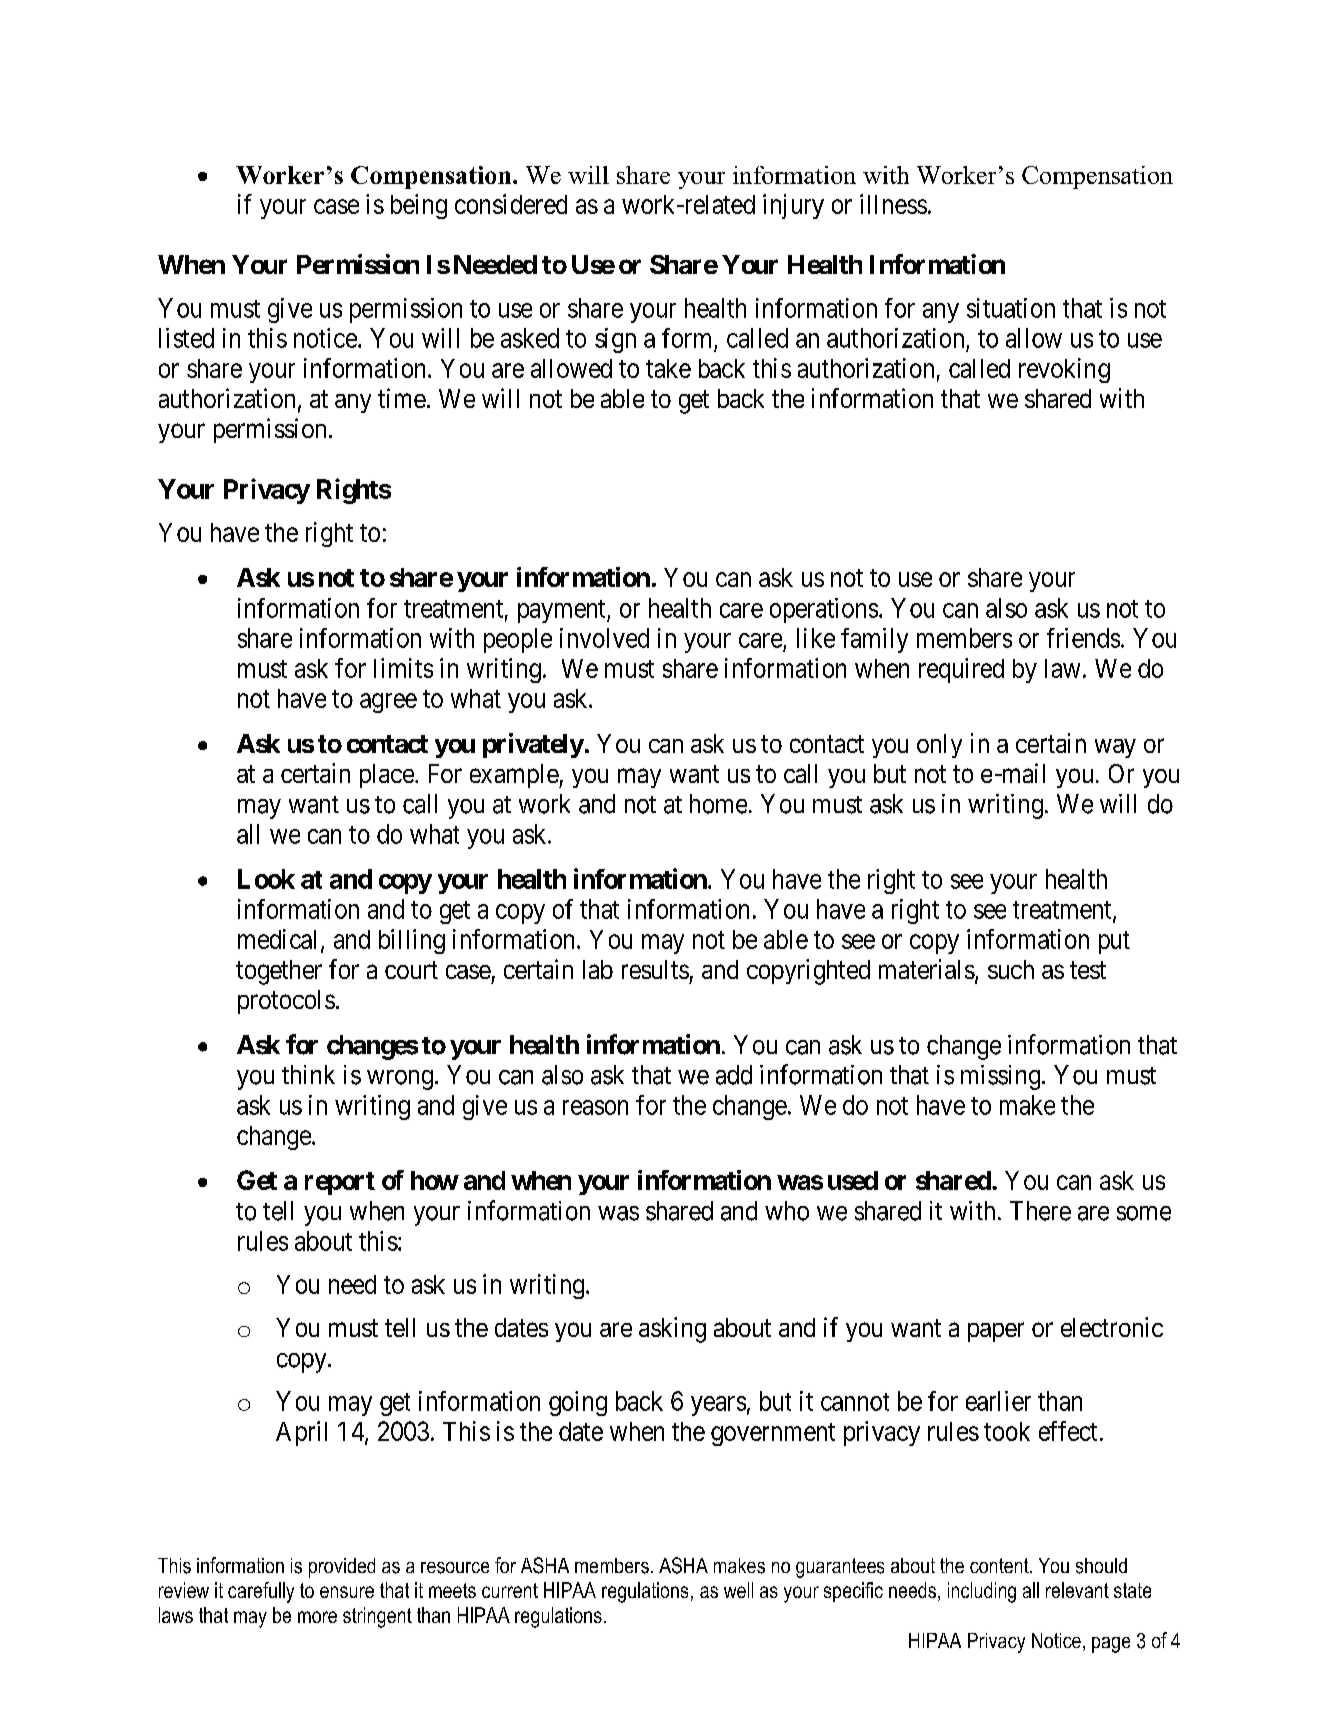 The image size is (1338, 1731). I want to click on being, so click(419, 206).
